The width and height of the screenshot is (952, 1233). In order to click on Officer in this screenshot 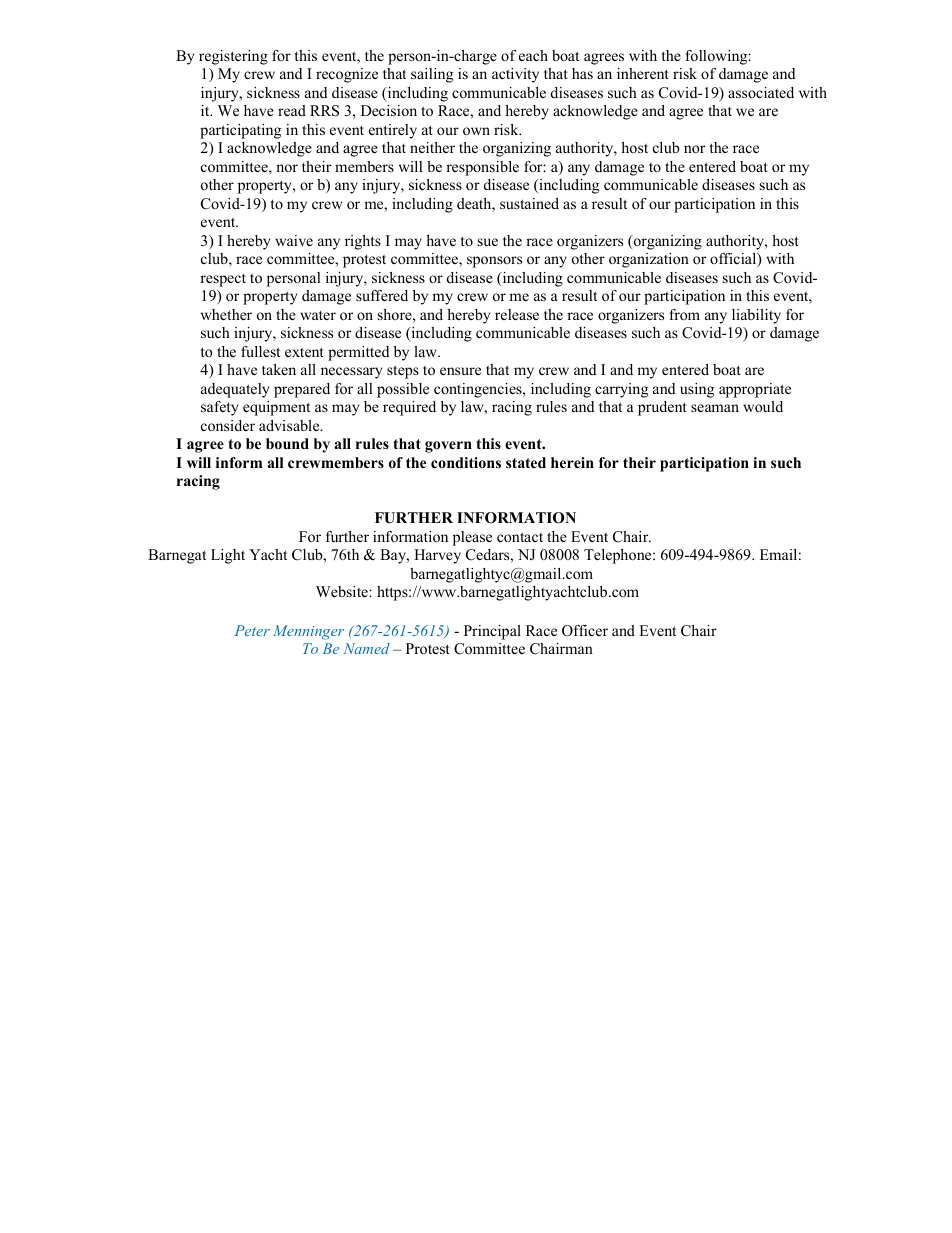, I will do `click(585, 631)`.
